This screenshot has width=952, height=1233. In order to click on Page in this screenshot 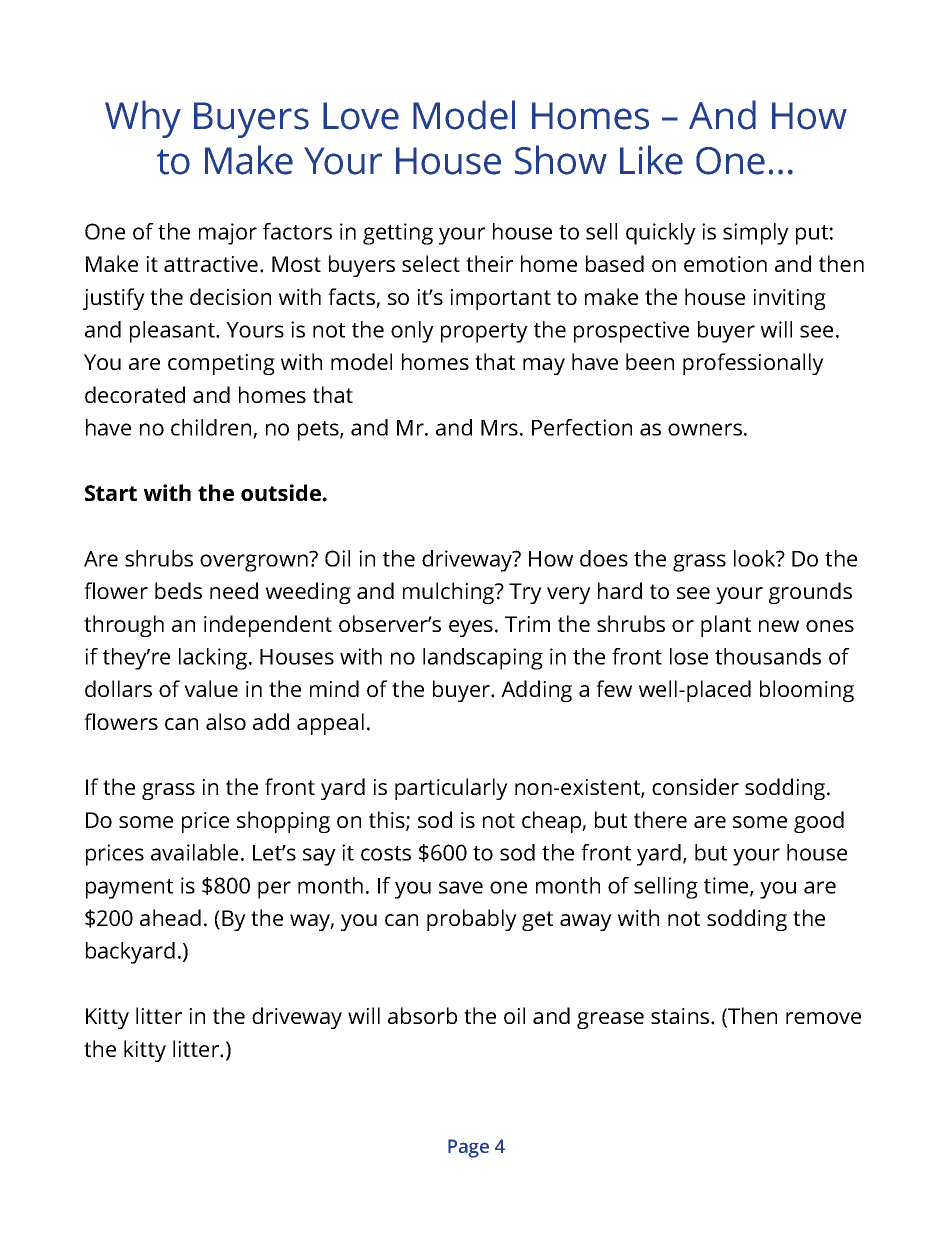, I will do `click(468, 1148)`.
